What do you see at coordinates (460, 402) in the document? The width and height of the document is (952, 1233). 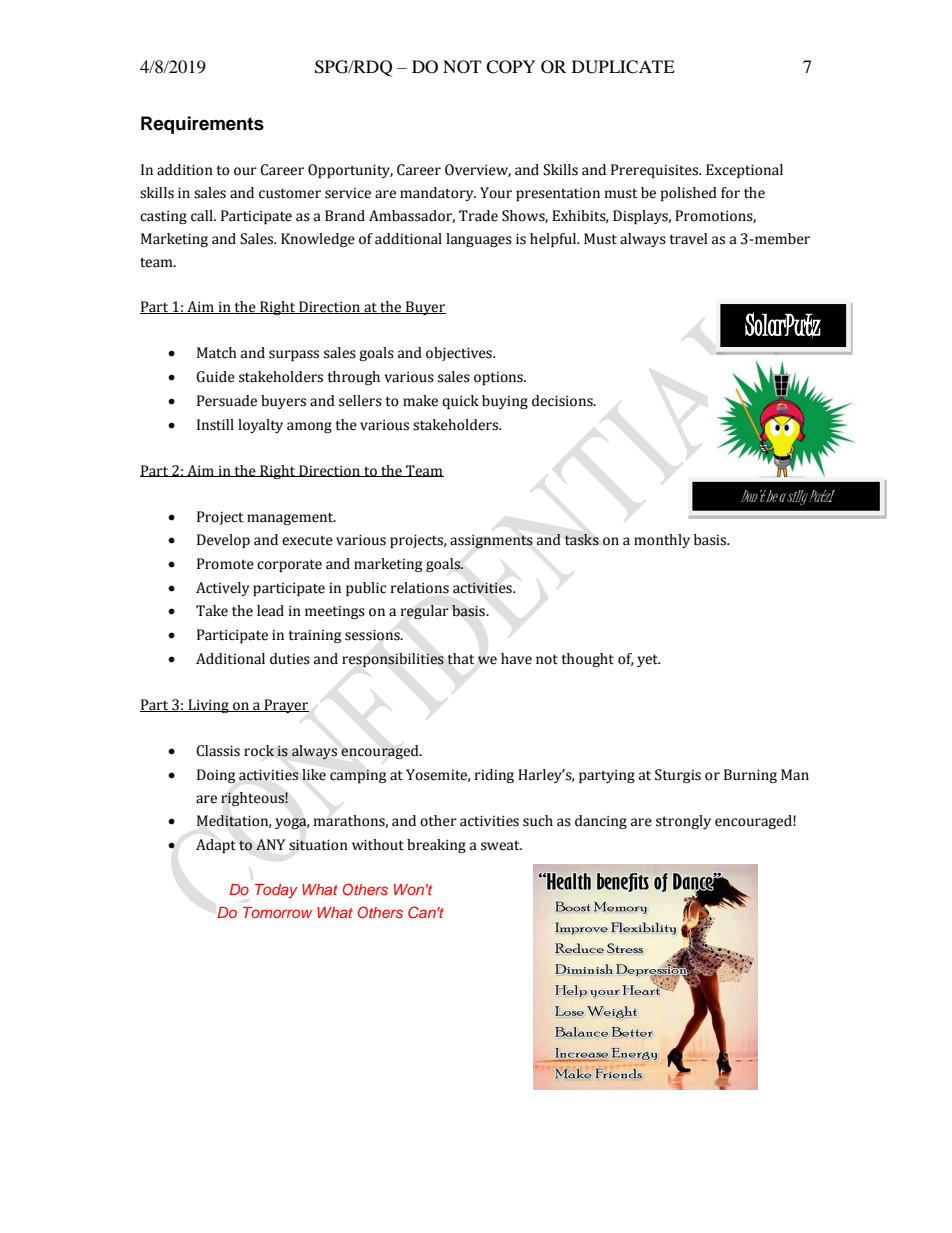 I see `quick` at bounding box center [460, 402].
